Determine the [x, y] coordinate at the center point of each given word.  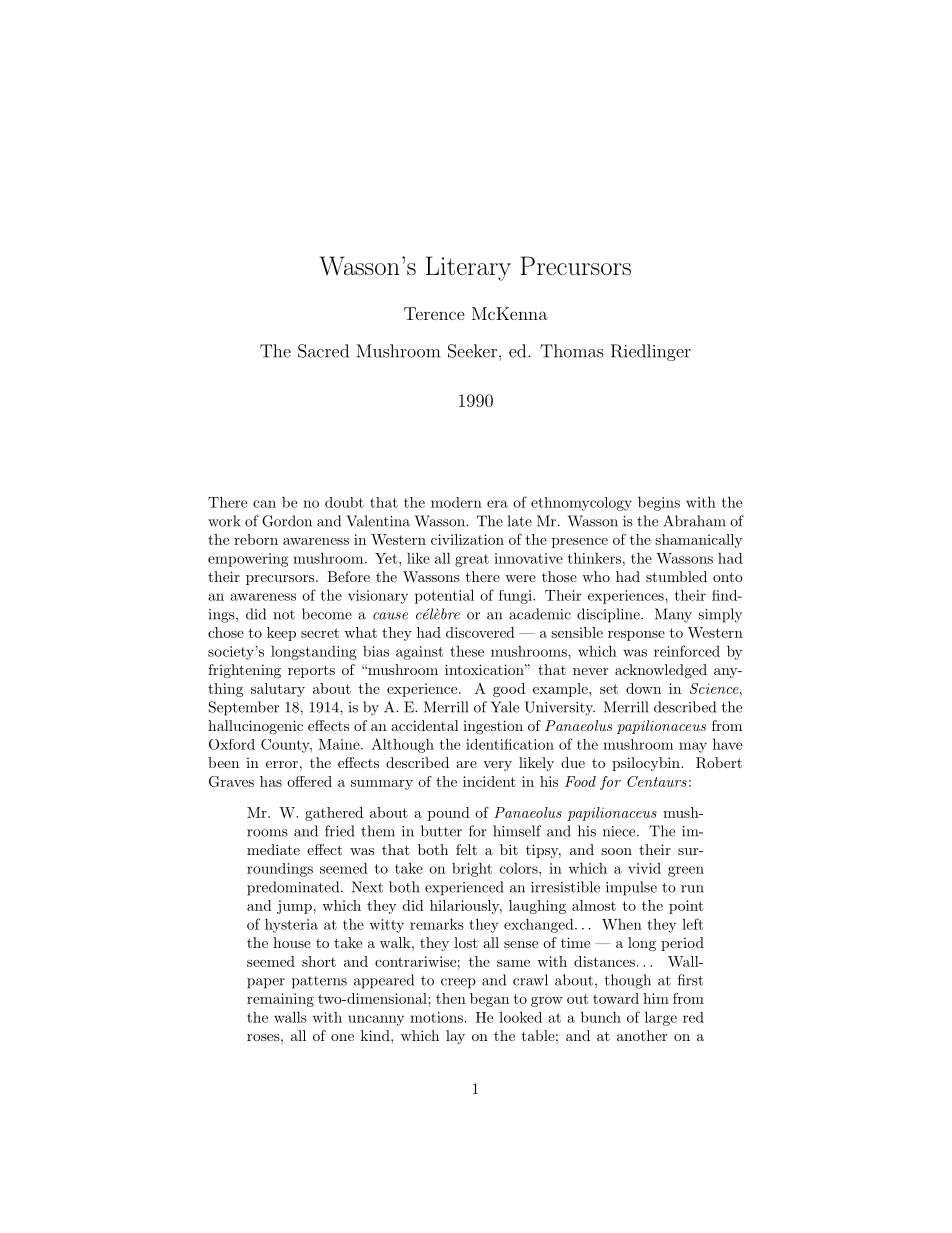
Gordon [287, 521]
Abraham [694, 521]
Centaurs [657, 781]
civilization [467, 539]
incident [489, 781]
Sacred [323, 351]
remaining [280, 1000]
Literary [468, 268]
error [282, 764]
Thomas [571, 351]
